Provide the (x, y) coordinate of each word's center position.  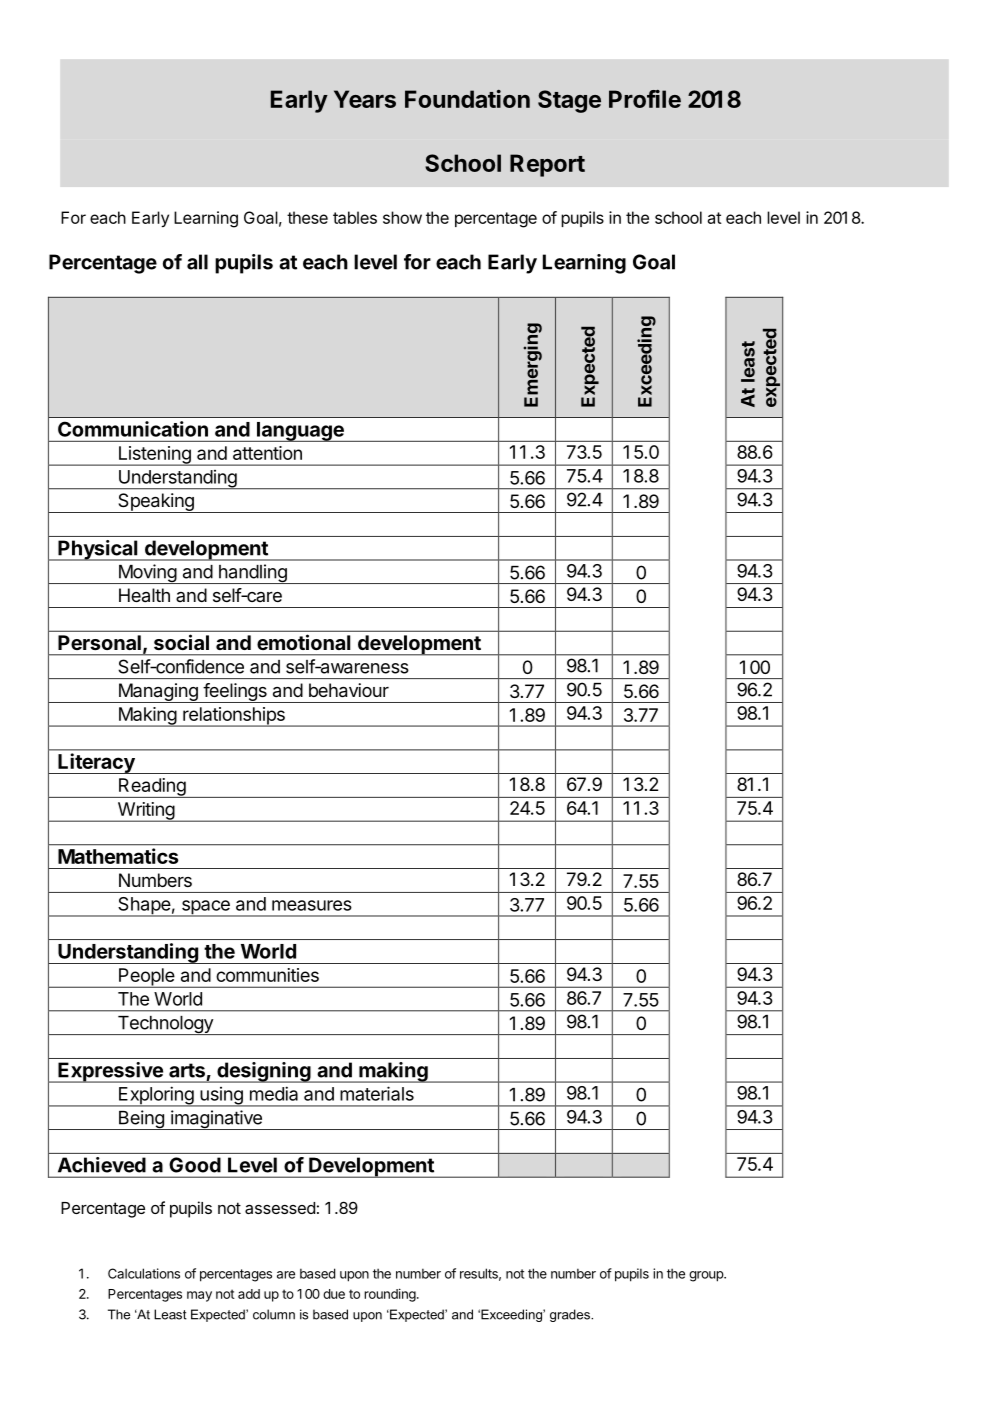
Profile (645, 99)
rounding (391, 1295)
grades (571, 1315)
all (197, 262)
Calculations (144, 1273)
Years (365, 99)
